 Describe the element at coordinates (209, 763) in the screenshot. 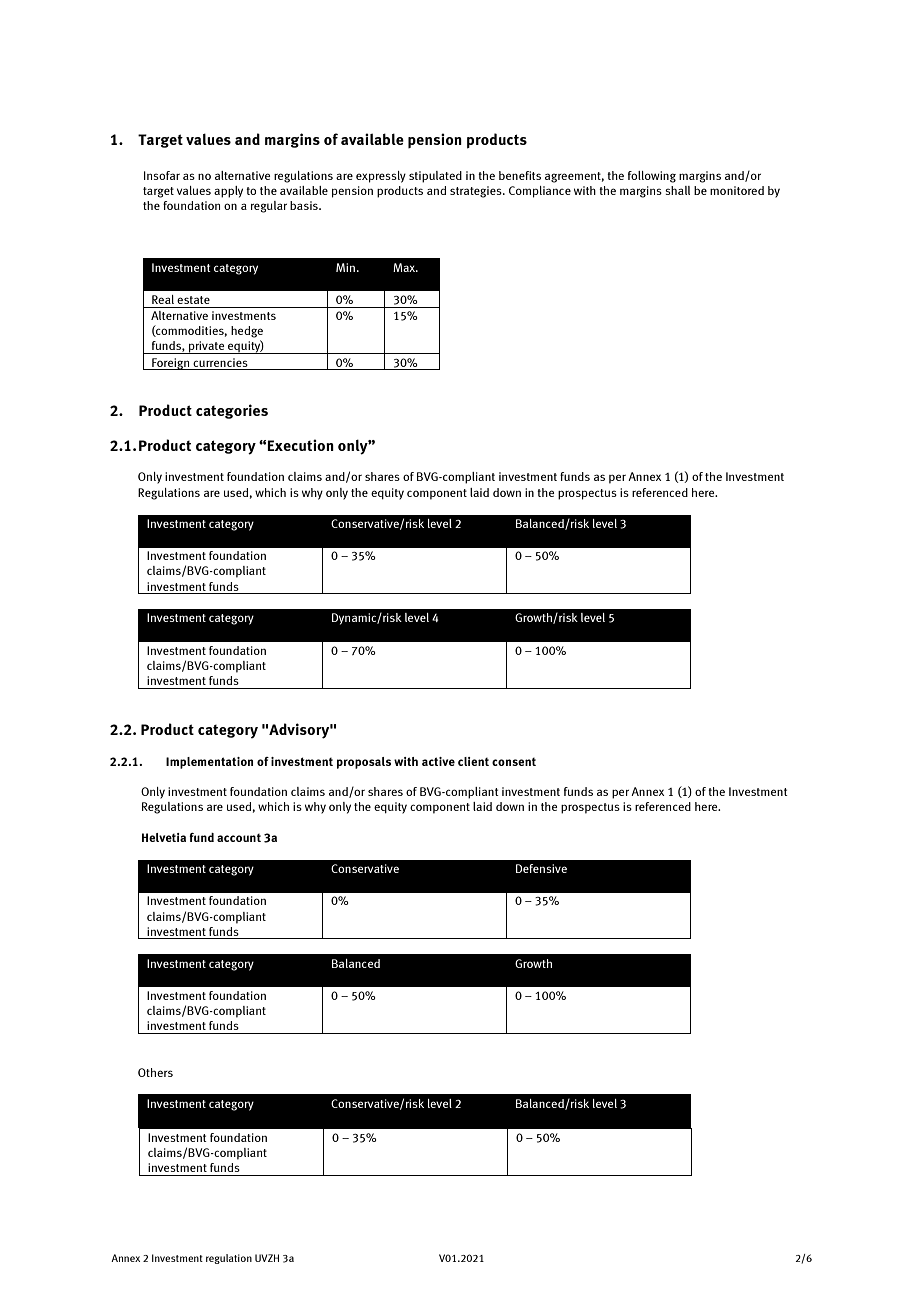

I see `Implementation` at that location.
